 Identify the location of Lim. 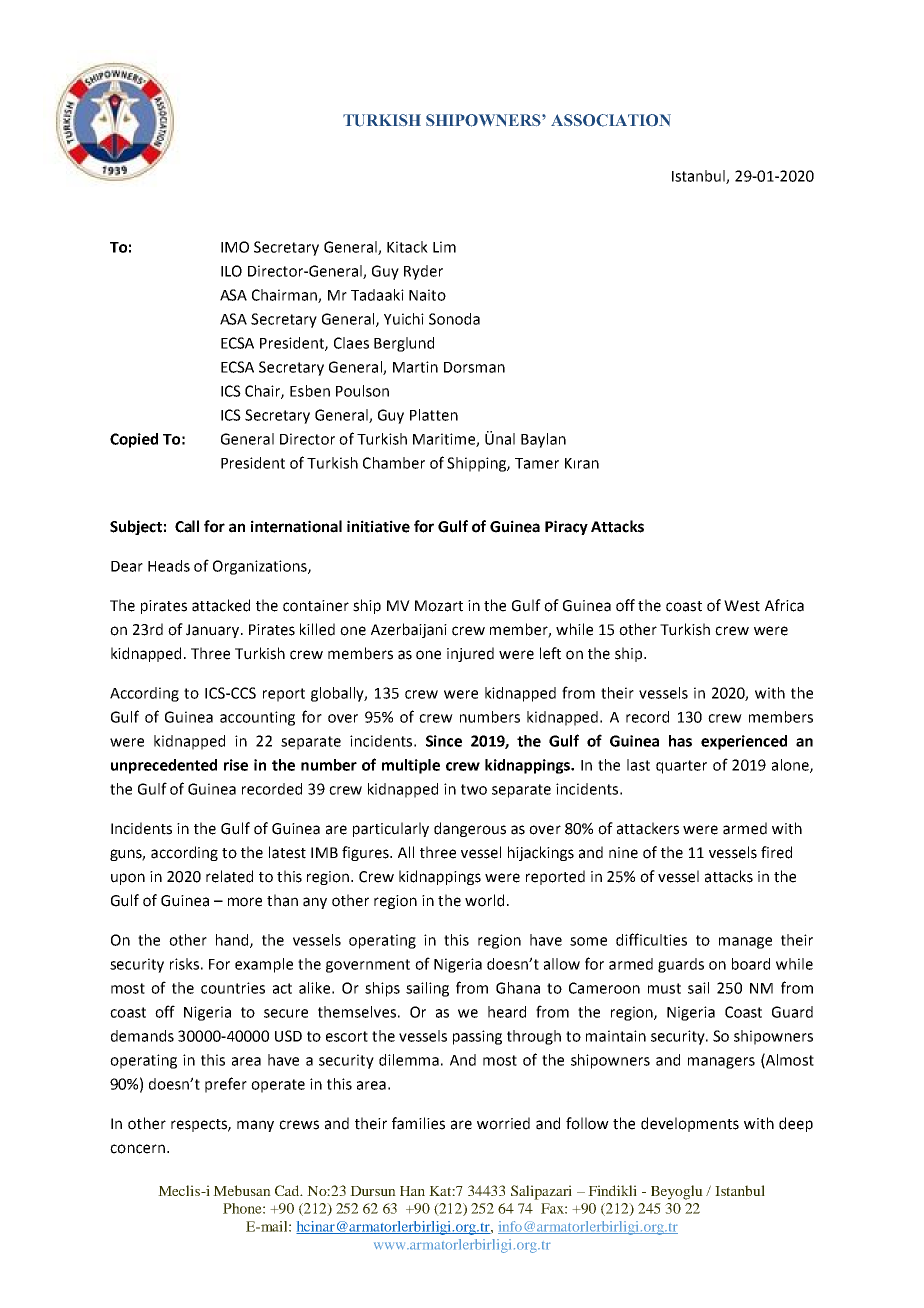
(444, 247).
